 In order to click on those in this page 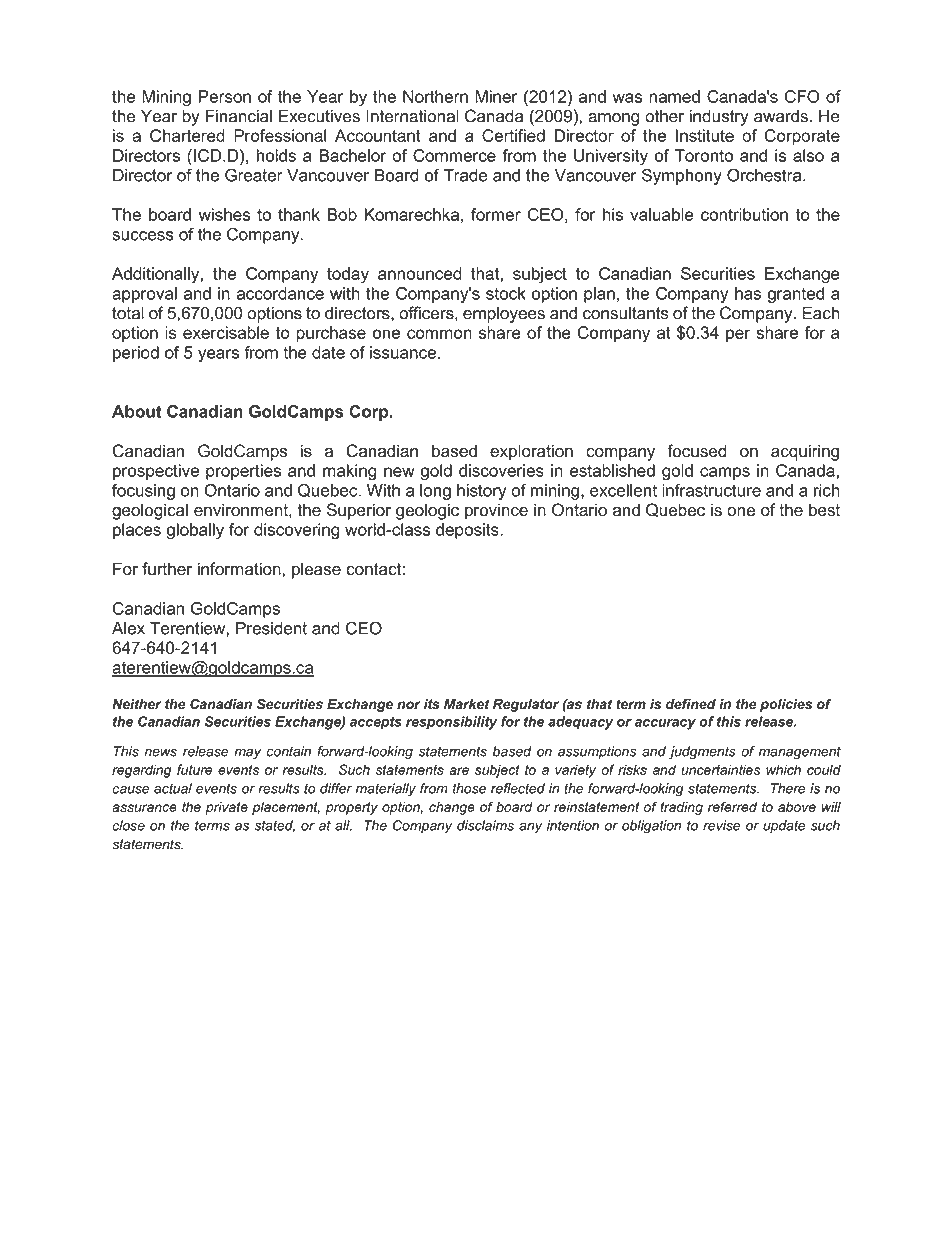, I will do `click(469, 788)`.
